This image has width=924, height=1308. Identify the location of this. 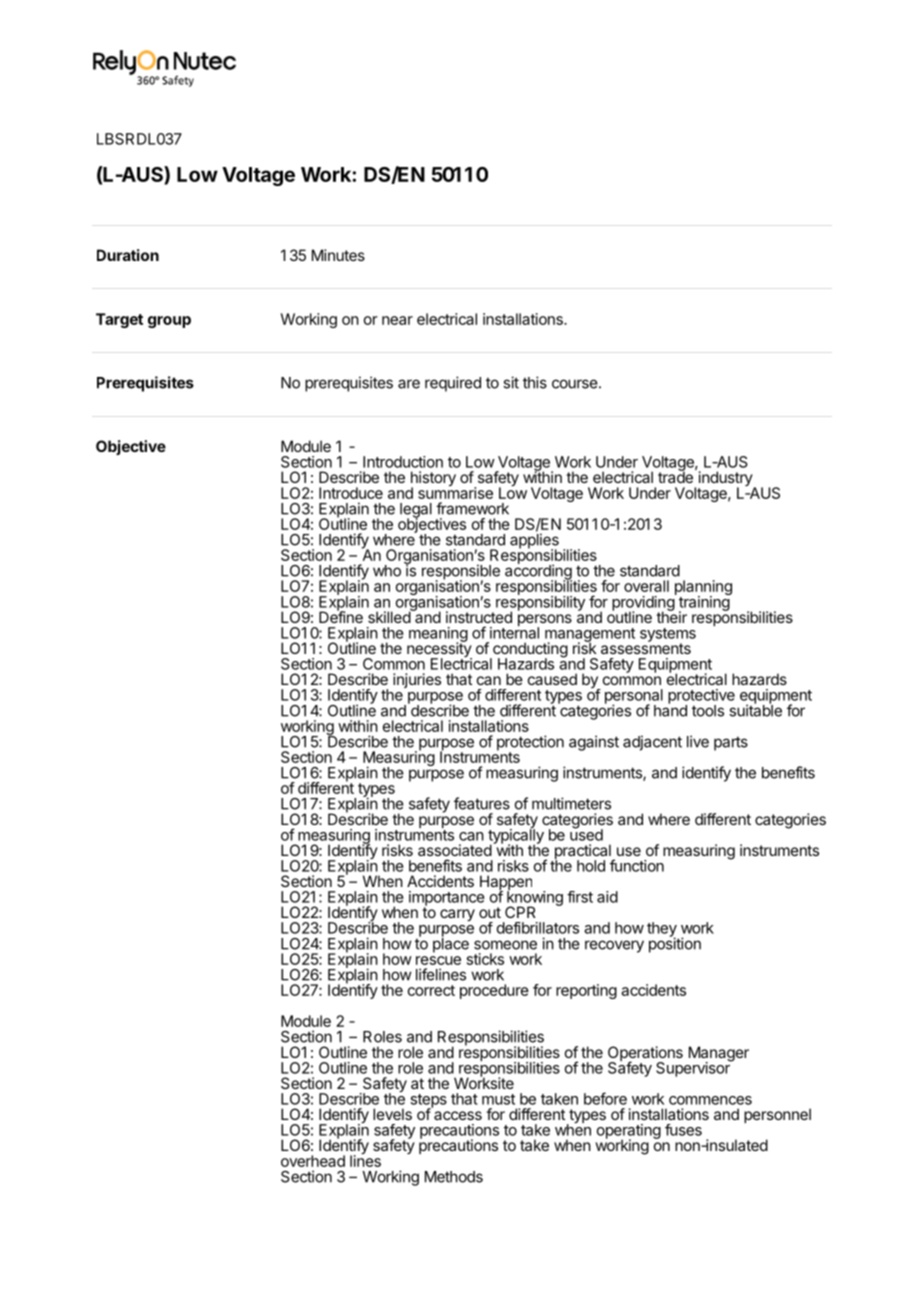
(535, 382).
